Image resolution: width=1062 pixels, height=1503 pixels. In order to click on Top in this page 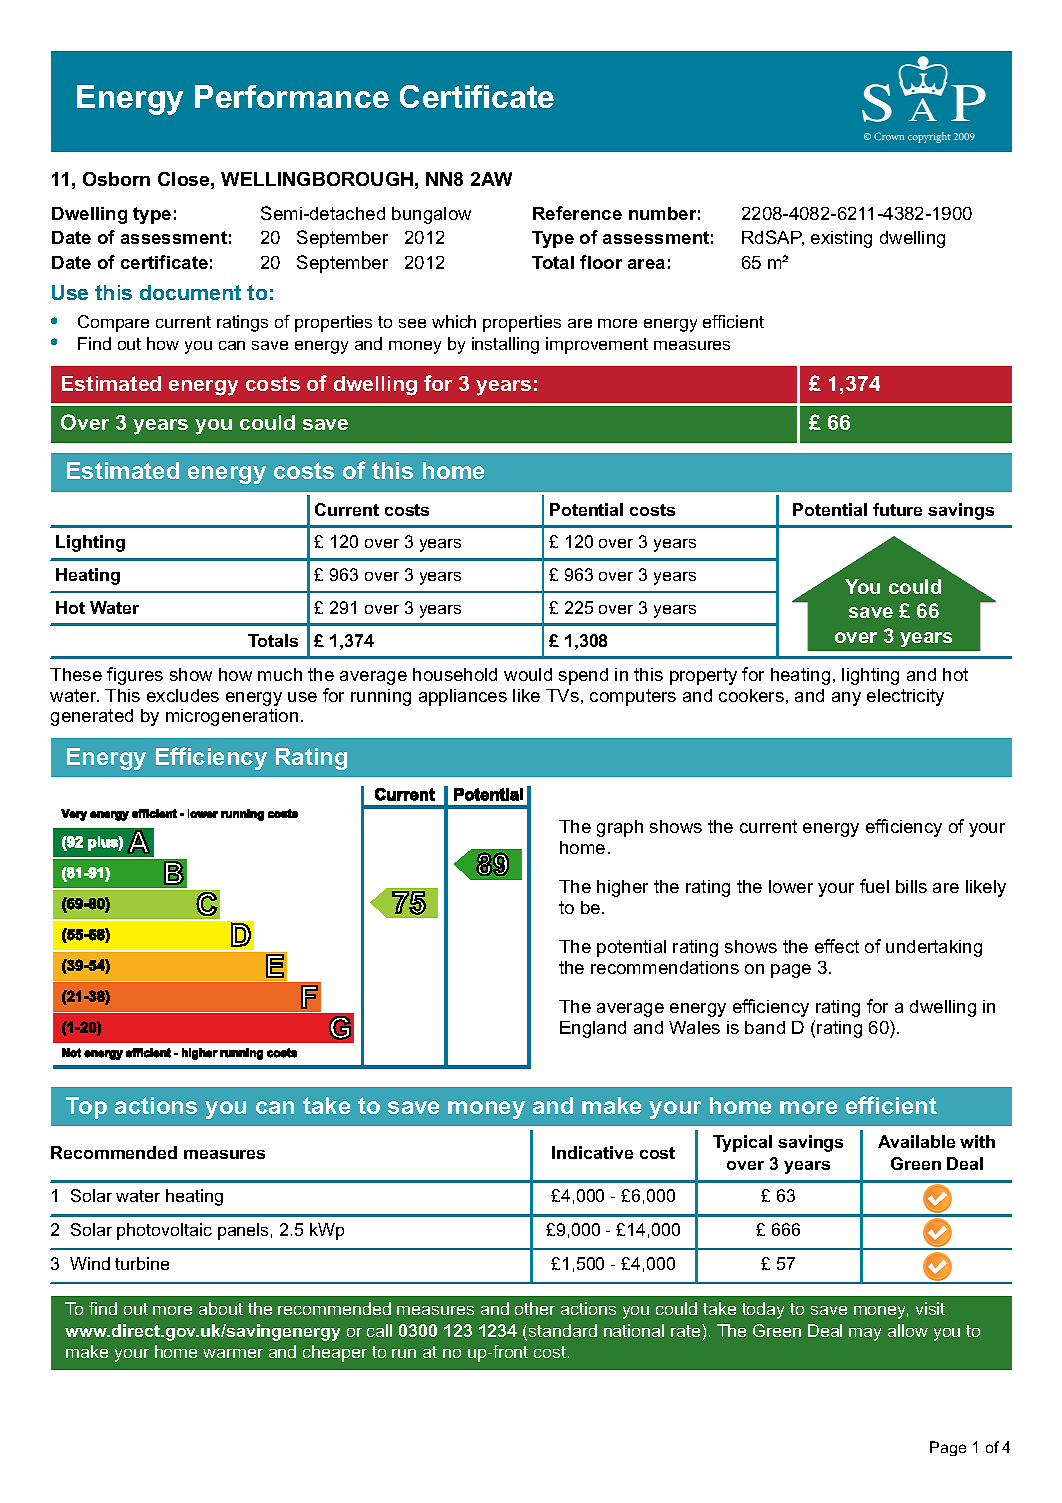, I will do `click(86, 1108)`.
